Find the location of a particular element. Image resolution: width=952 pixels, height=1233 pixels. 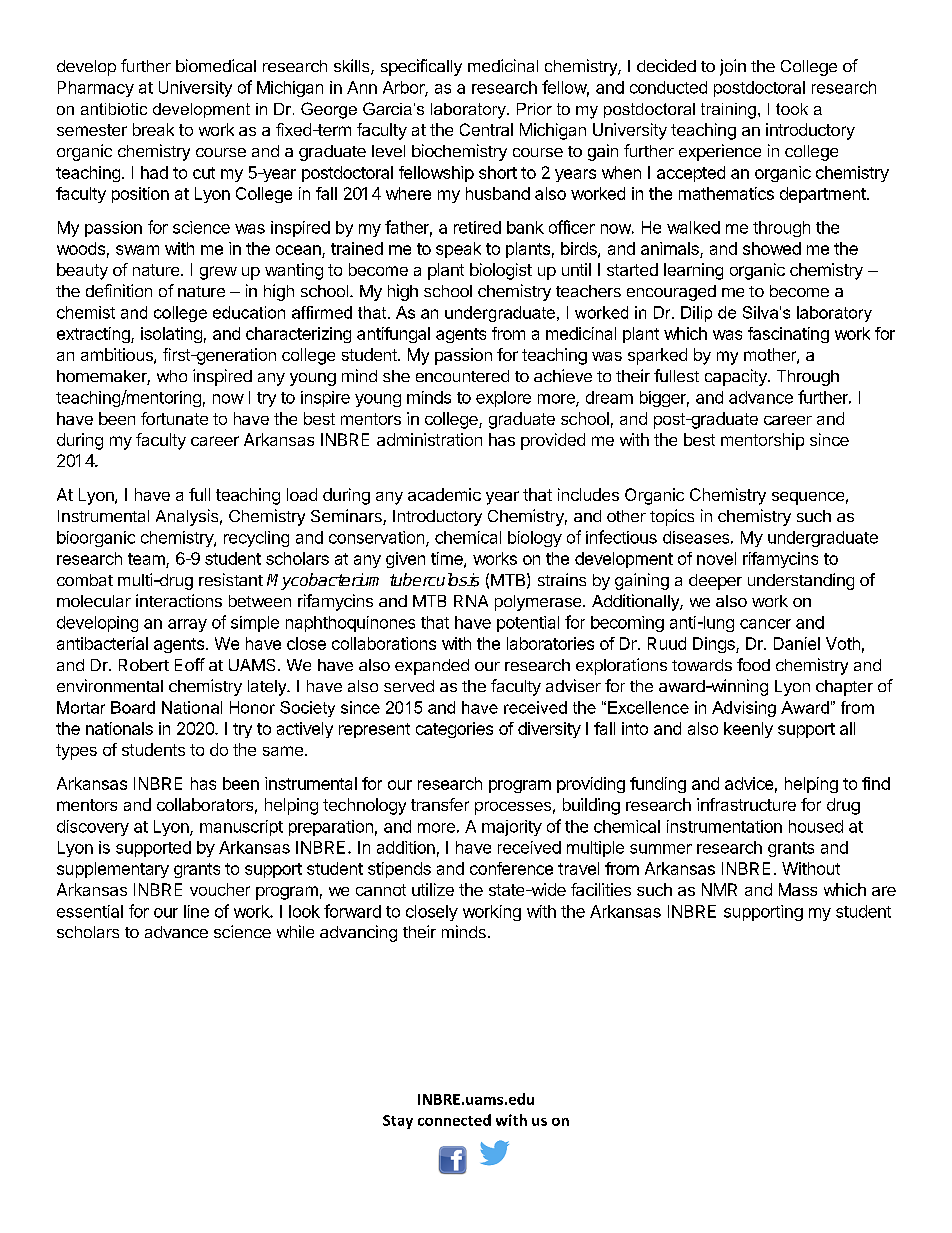

Mass is located at coordinates (798, 889).
